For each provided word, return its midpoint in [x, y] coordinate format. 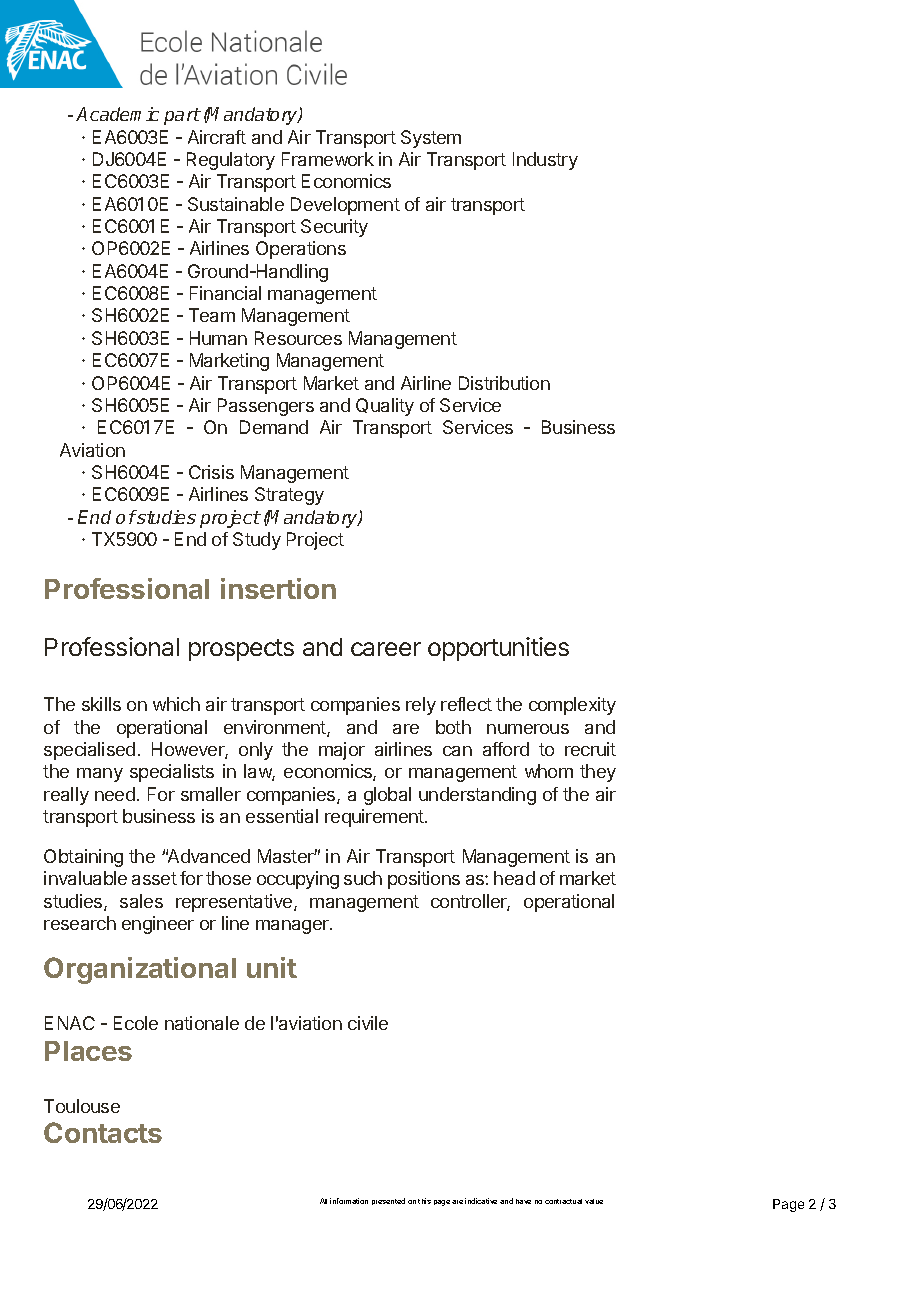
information [349, 1201]
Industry [545, 161]
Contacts [103, 1132]
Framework [328, 159]
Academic [117, 114]
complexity [572, 706]
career [386, 649]
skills [101, 704]
